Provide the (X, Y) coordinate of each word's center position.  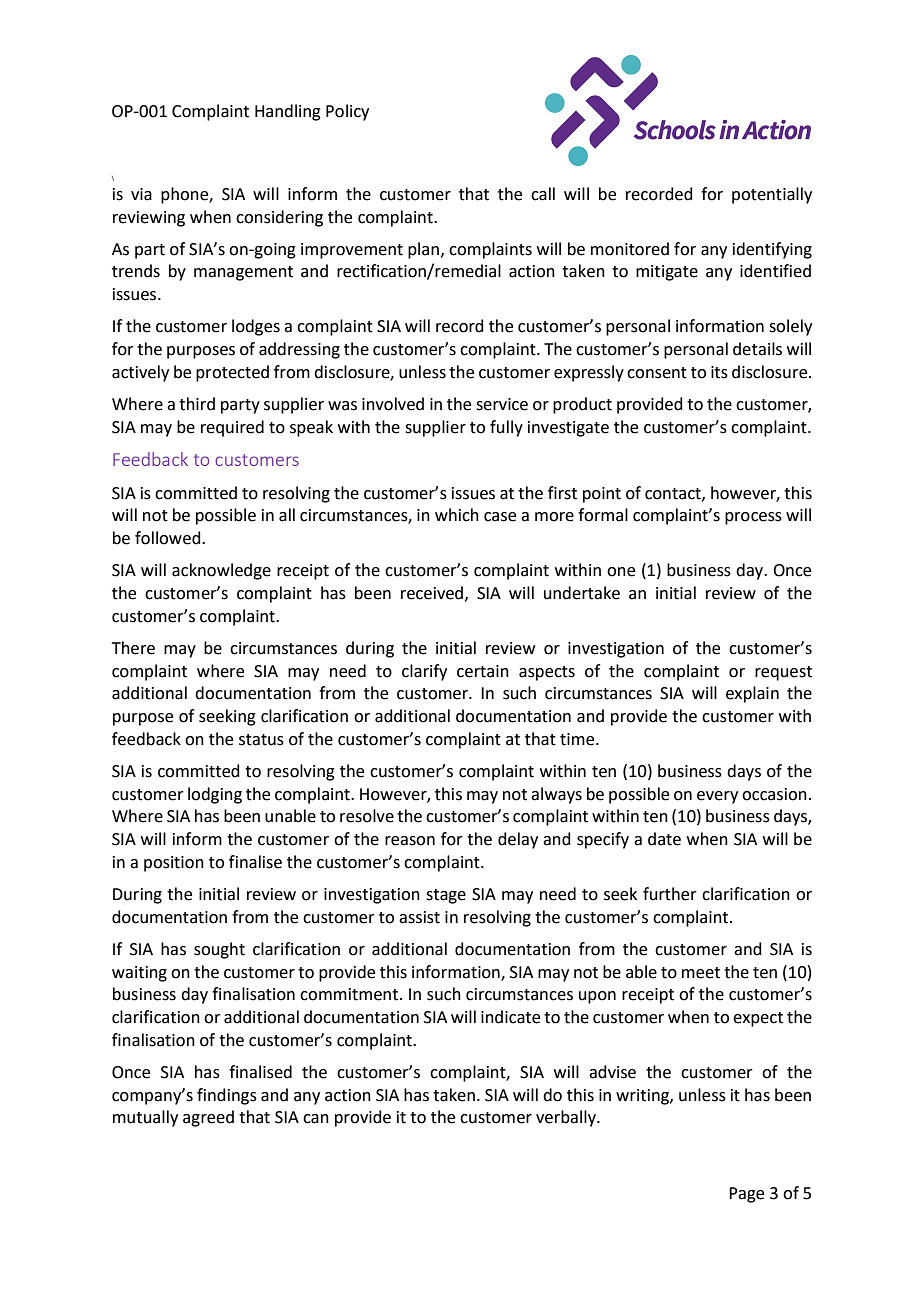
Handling (288, 112)
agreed (208, 1118)
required (232, 428)
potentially (772, 195)
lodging (215, 795)
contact (674, 494)
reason (410, 841)
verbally (567, 1118)
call (543, 194)
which (457, 515)
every (717, 797)
